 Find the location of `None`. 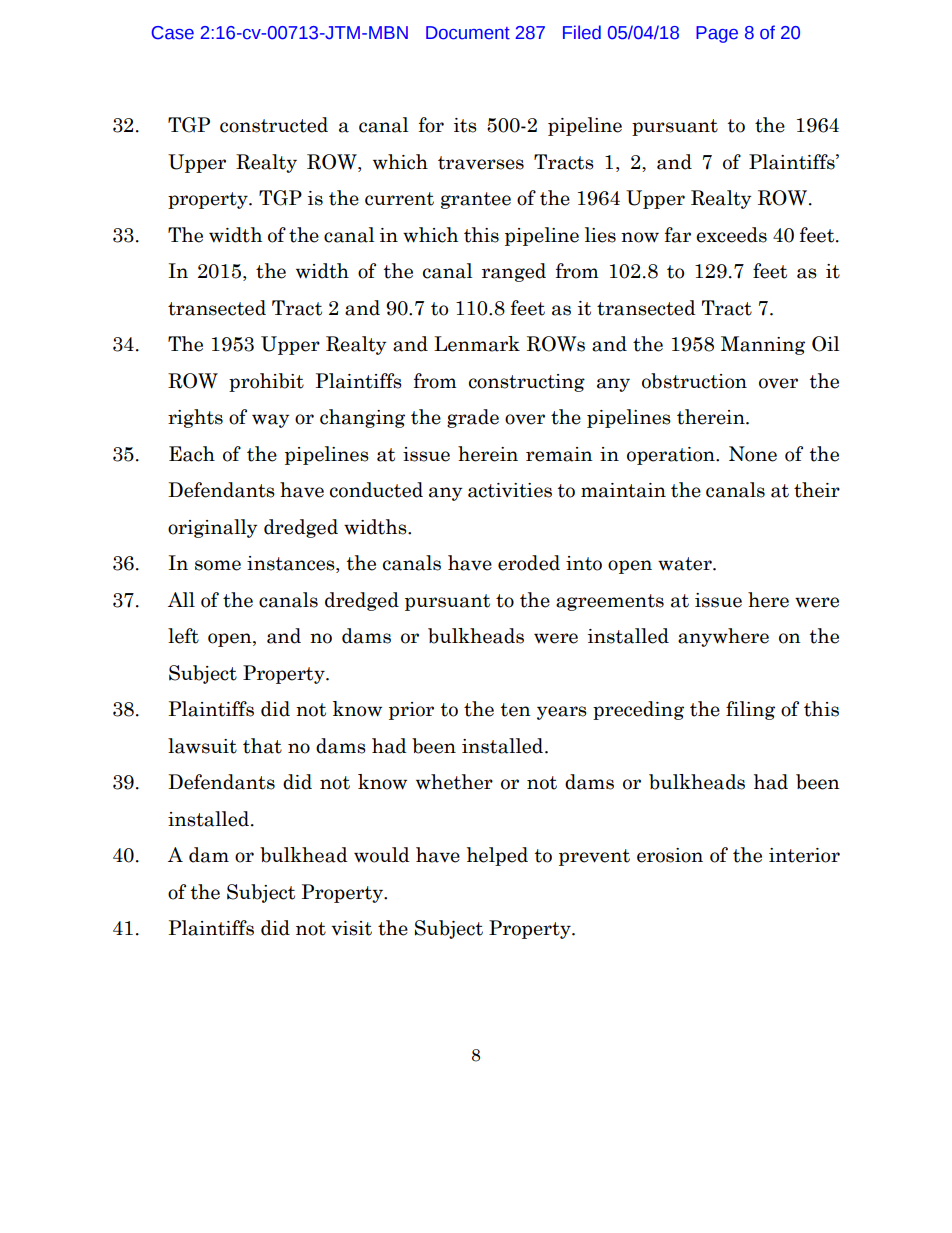

None is located at coordinates (753, 454).
